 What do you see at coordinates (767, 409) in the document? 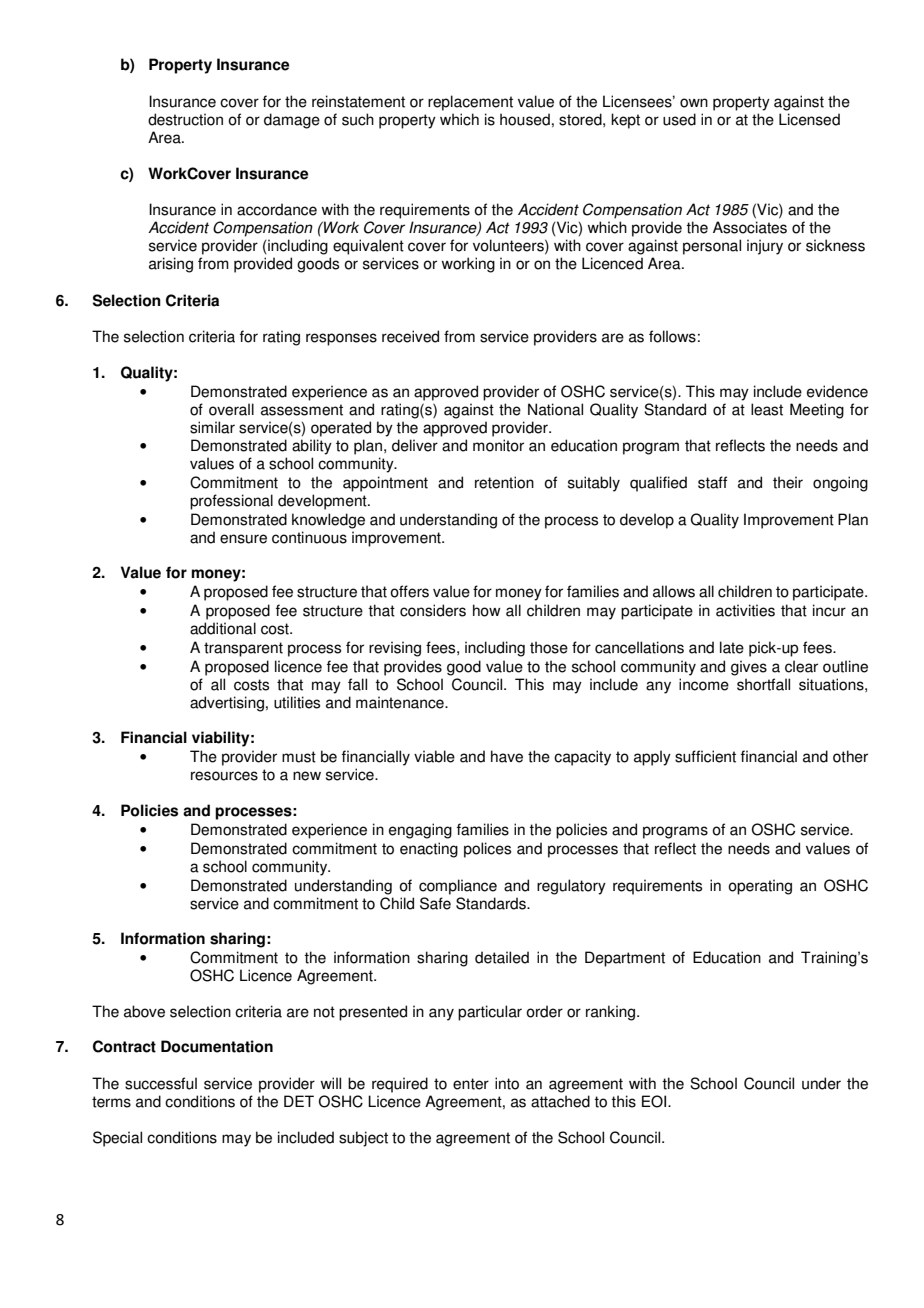
I see `least` at bounding box center [767, 409].
